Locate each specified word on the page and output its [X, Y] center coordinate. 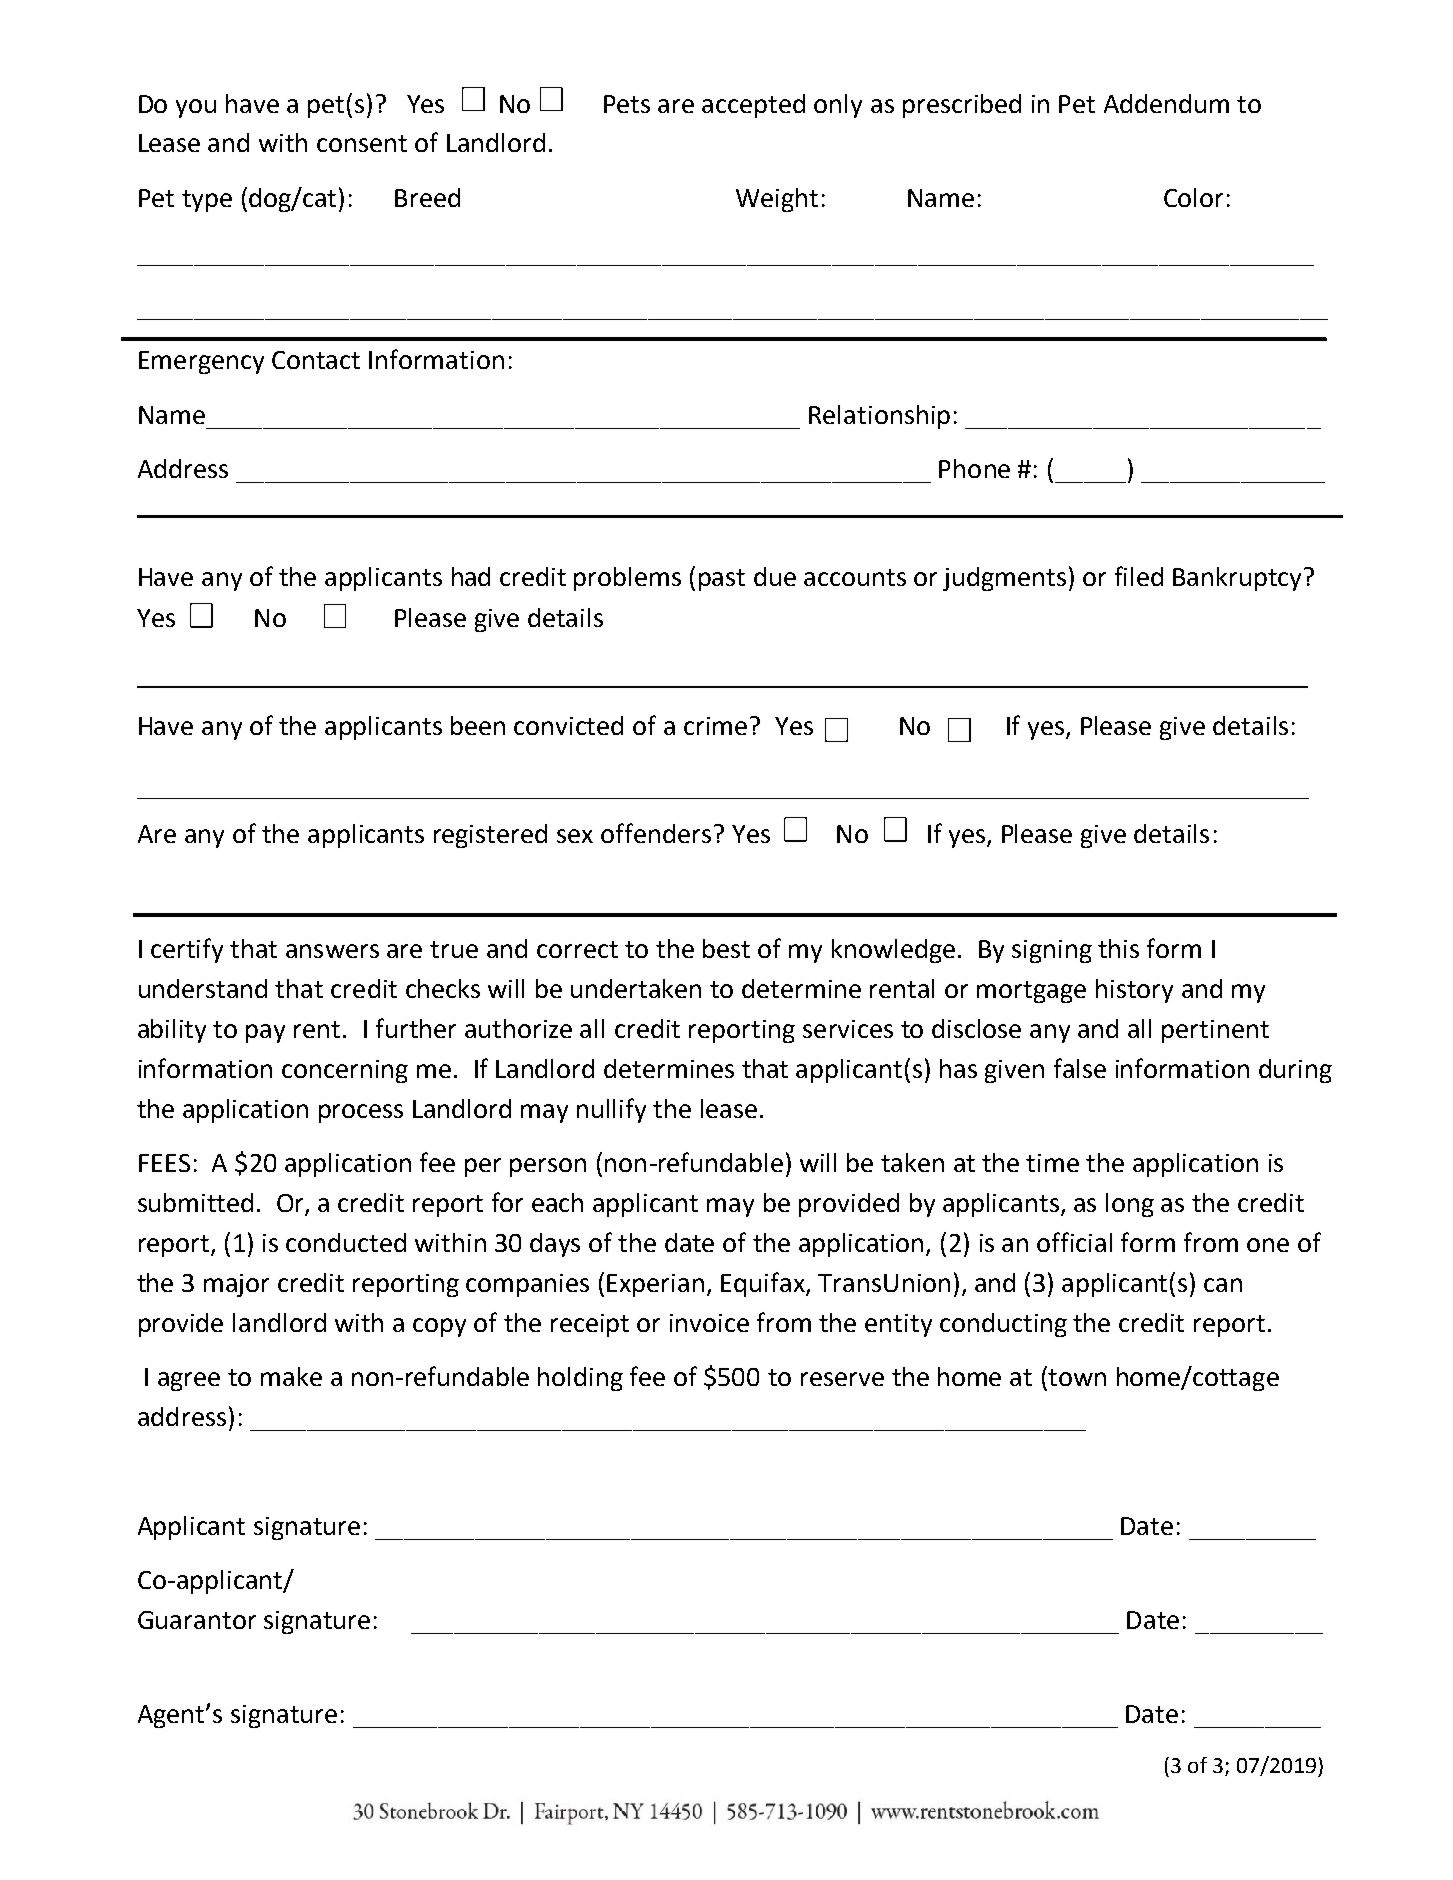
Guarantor [197, 1620]
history [1134, 991]
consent [362, 143]
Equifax [764, 1284]
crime [715, 726]
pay [265, 1033]
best [726, 948]
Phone [974, 468]
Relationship [879, 417]
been [478, 725]
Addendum [1166, 103]
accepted [753, 106]
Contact [316, 360]
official [1074, 1242]
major [236, 1285]
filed [1139, 576]
